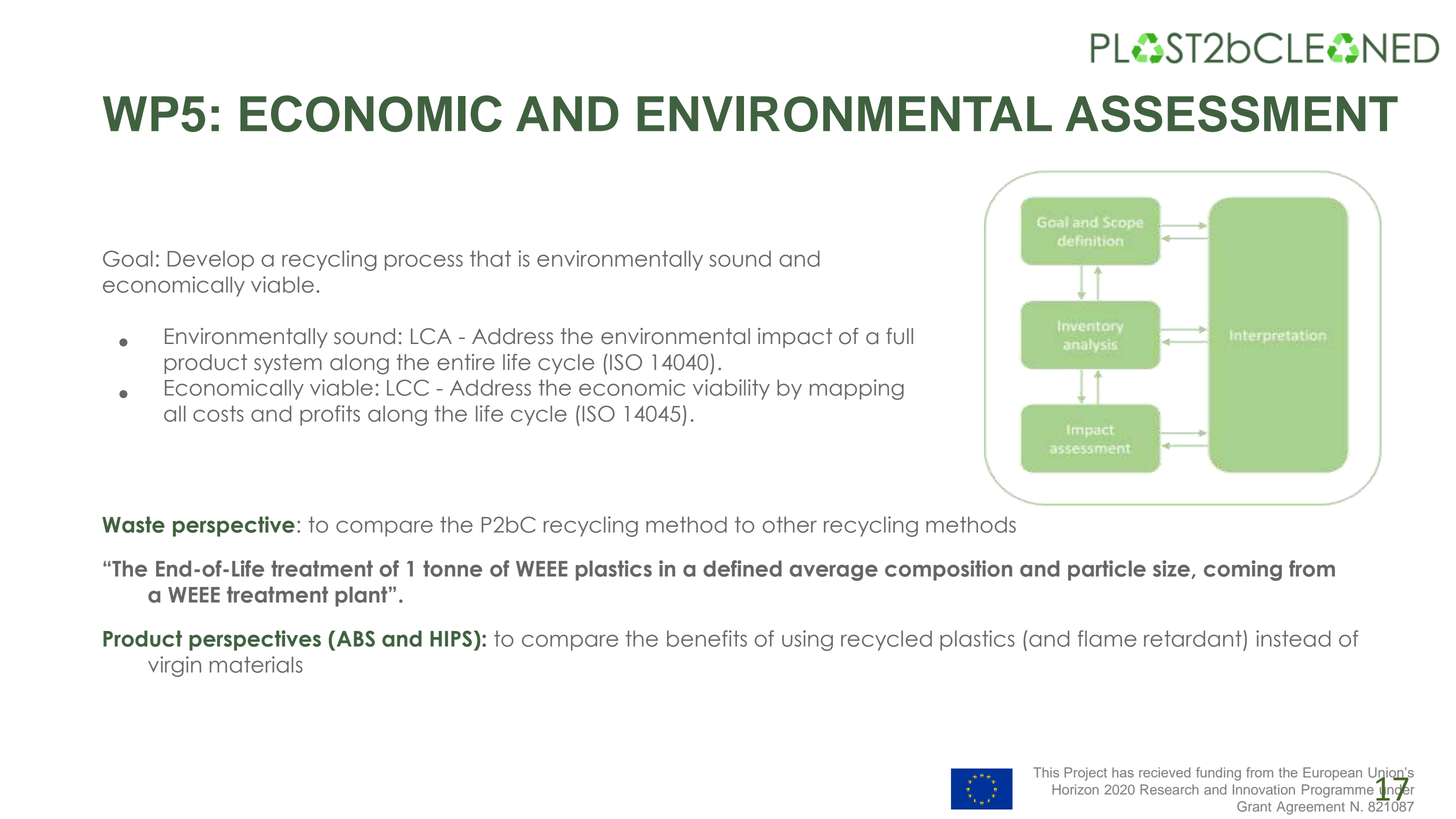 Image resolution: width=1456 pixels, height=819 pixels. What do you see at coordinates (210, 261) in the page?
I see `Develop` at bounding box center [210, 261].
